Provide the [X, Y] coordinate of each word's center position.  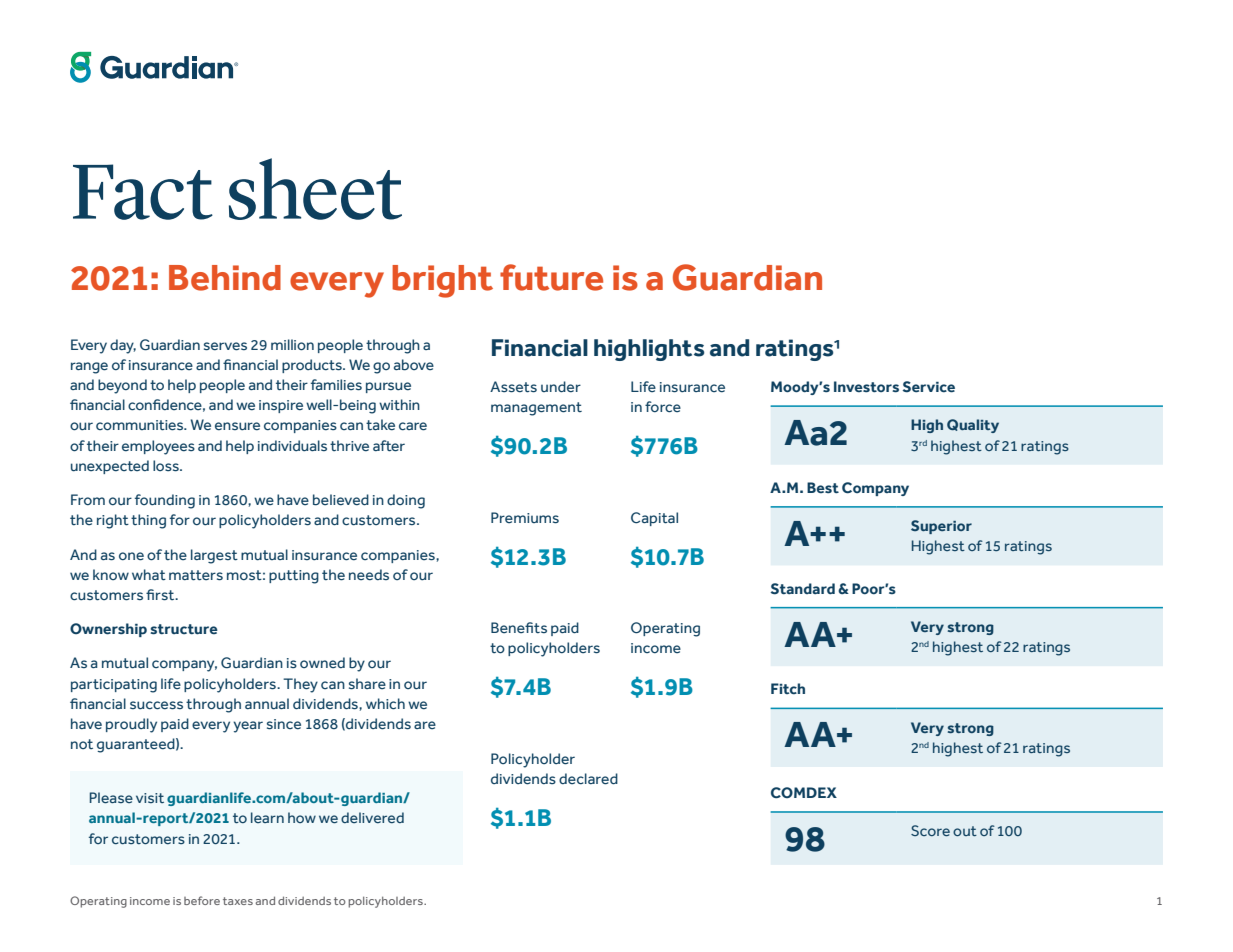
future [551, 277]
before [202, 900]
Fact [143, 192]
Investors [866, 387]
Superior [941, 527]
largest [214, 556]
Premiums [525, 518]
